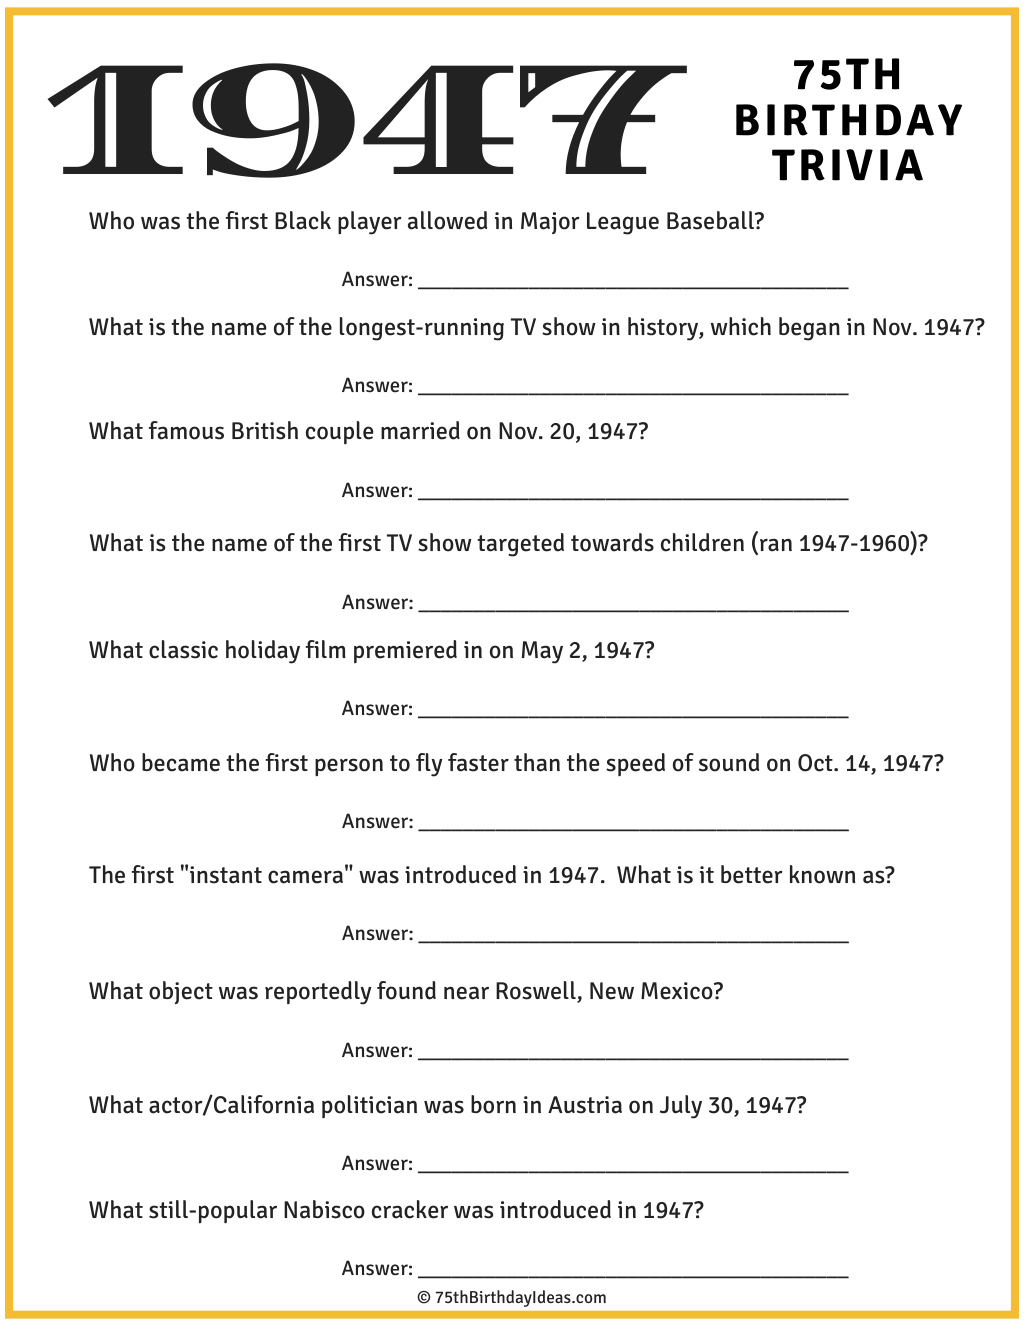 Image resolution: width=1024 pixels, height=1325 pixels. Describe the element at coordinates (226, 875) in the screenshot. I see `instant` at that location.
